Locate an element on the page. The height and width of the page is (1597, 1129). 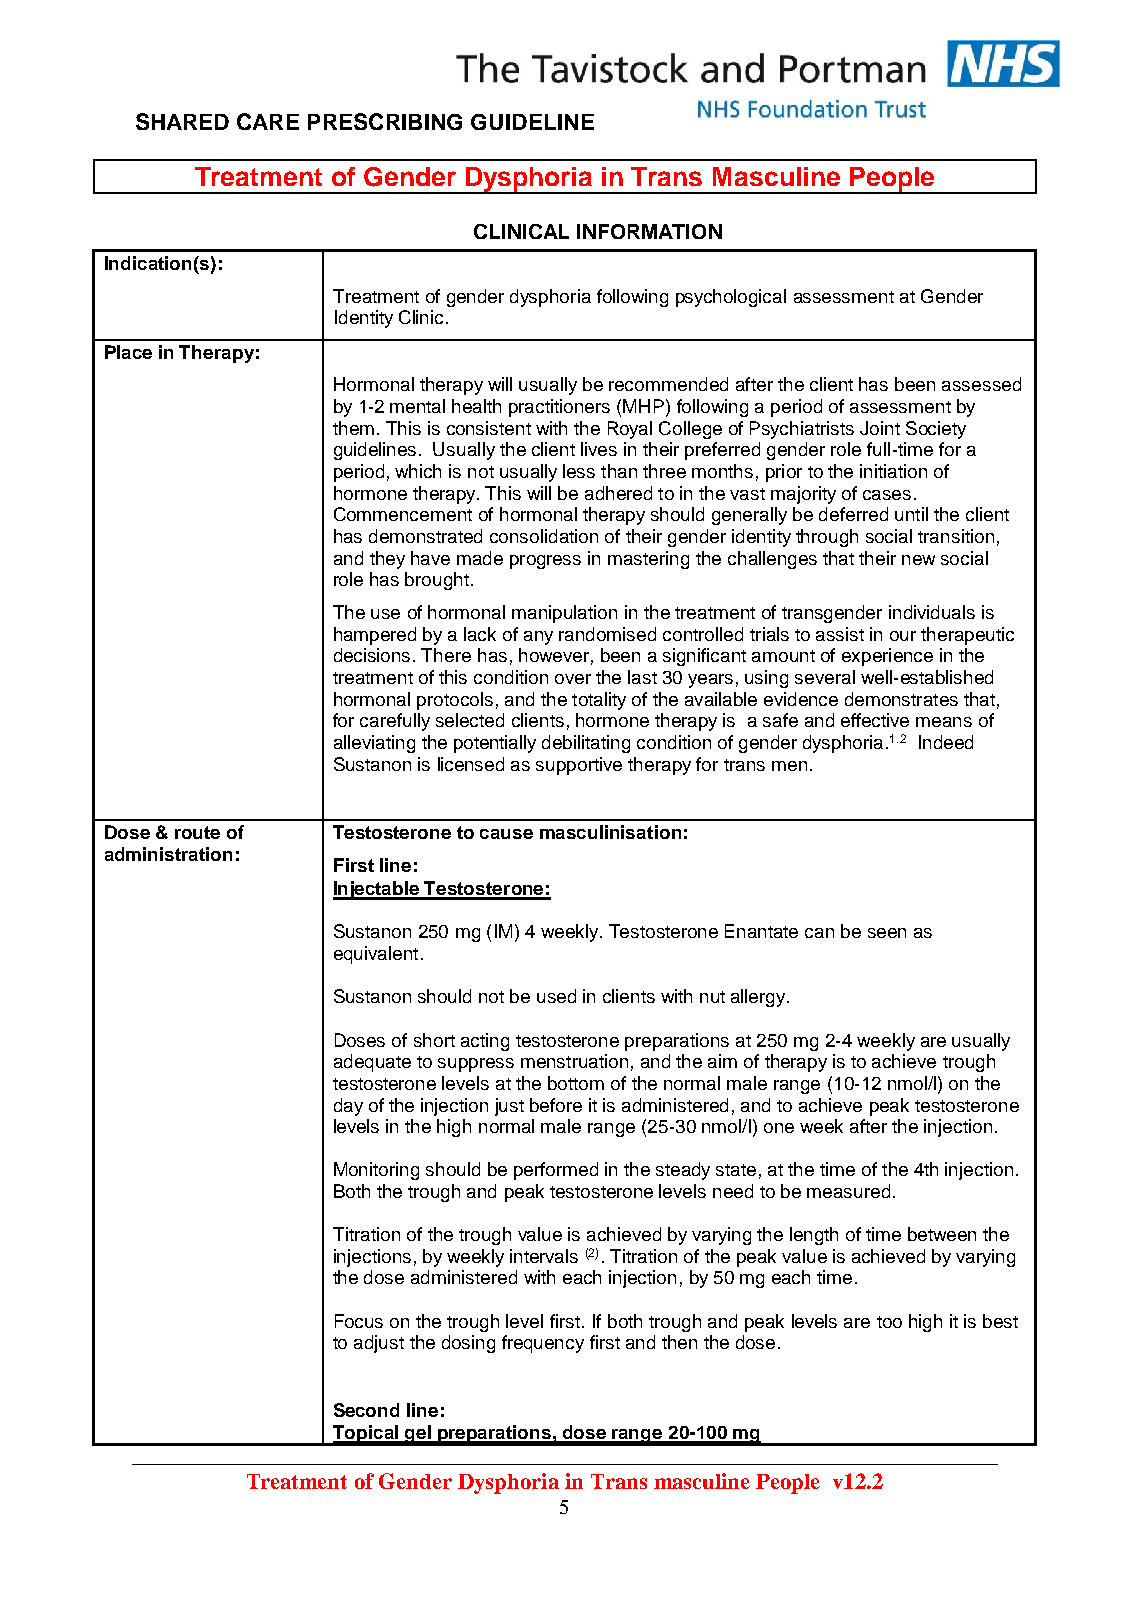
INFORMATION is located at coordinates (649, 231).
